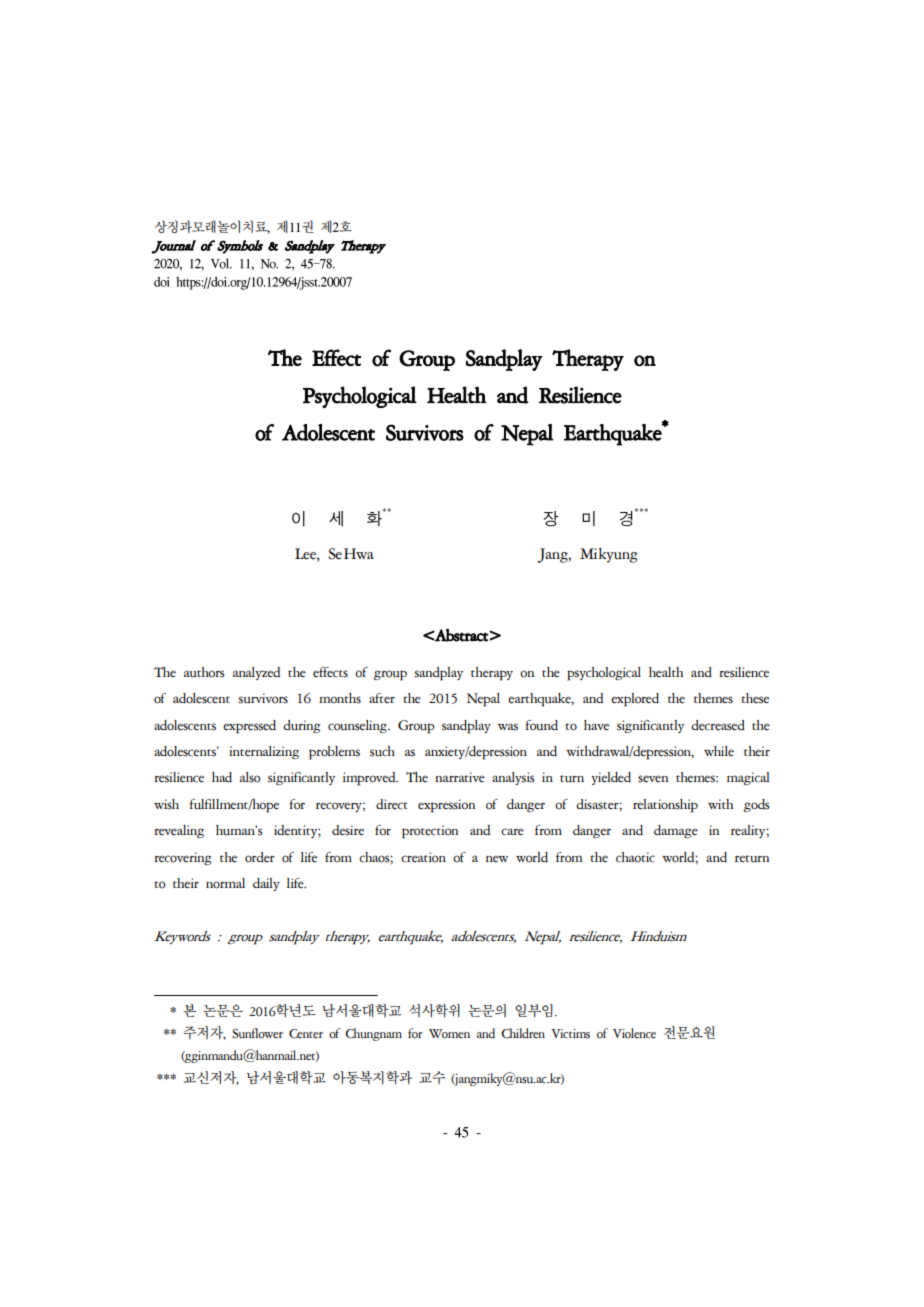 This screenshot has height=1307, width=924. I want to click on also, so click(250, 777).
